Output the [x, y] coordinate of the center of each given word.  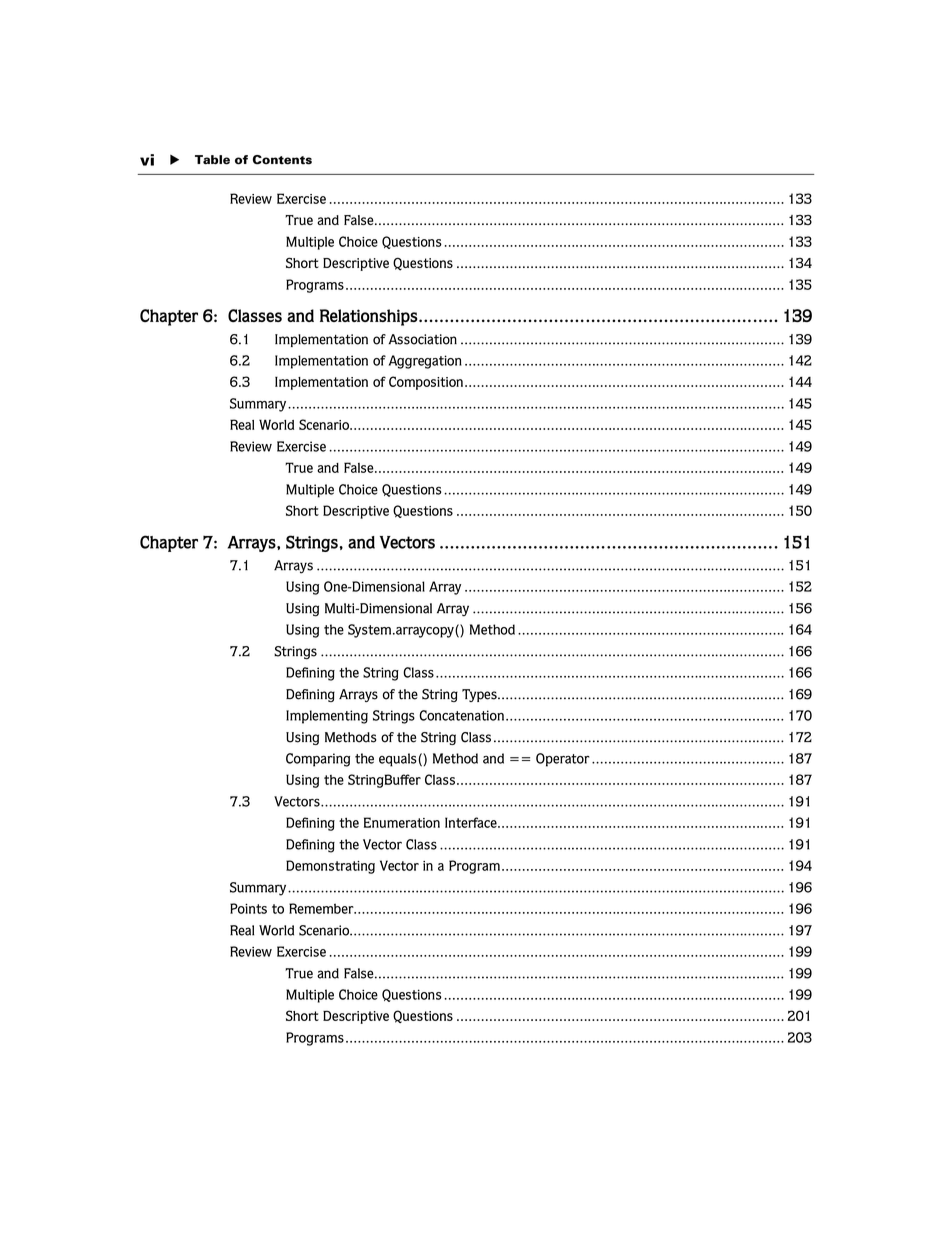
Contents [282, 160]
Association [423, 339]
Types [480, 695]
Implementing [327, 717]
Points [248, 908]
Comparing [318, 760]
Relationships [368, 317]
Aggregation [425, 362]
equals [399, 760]
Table [212, 160]
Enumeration [402, 822]
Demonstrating [330, 867]
